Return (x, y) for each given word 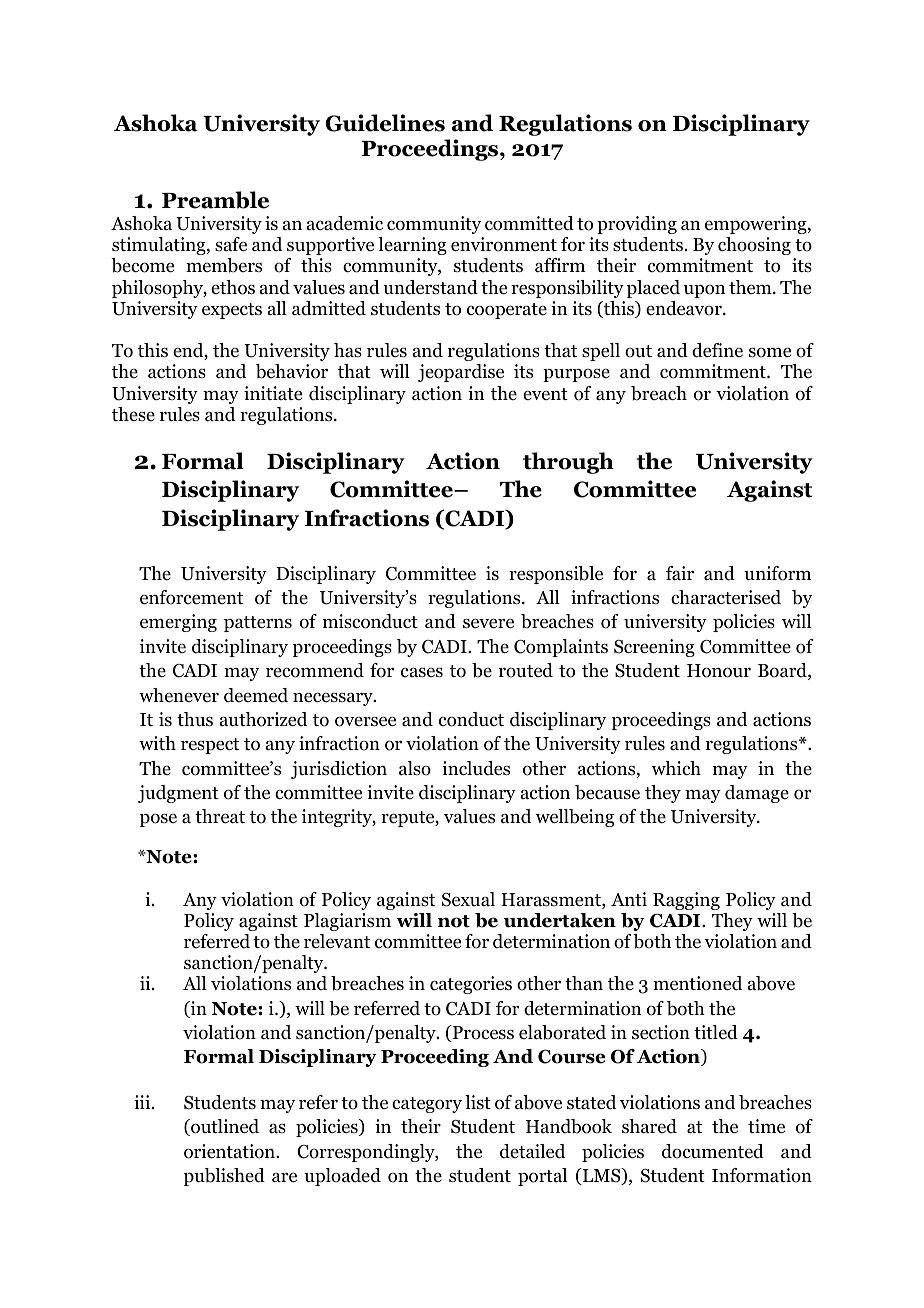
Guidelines (385, 123)
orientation (230, 1151)
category (427, 1105)
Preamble (215, 200)
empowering (757, 225)
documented (713, 1151)
